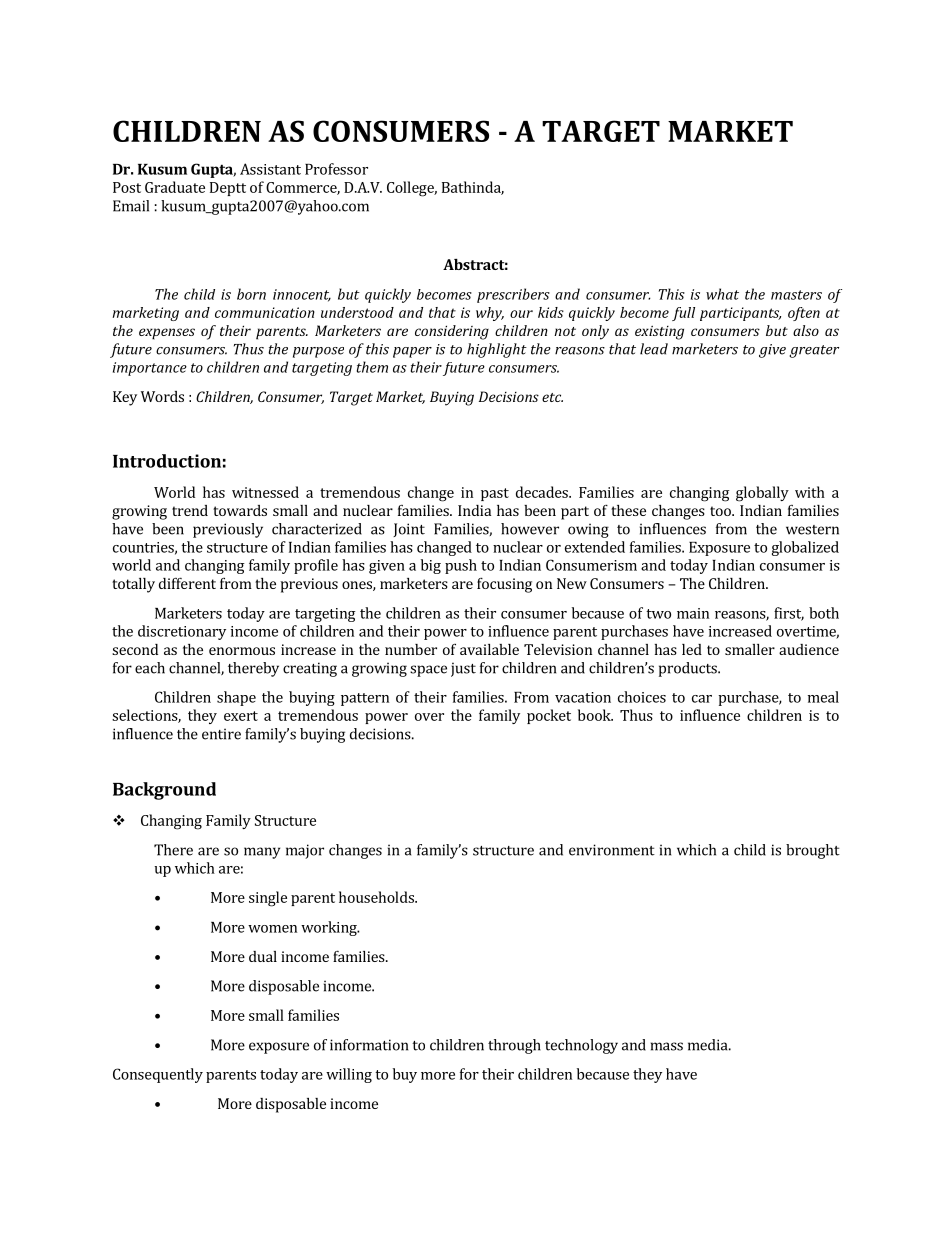  What do you see at coordinates (175, 187) in the screenshot?
I see `Graduate` at bounding box center [175, 187].
